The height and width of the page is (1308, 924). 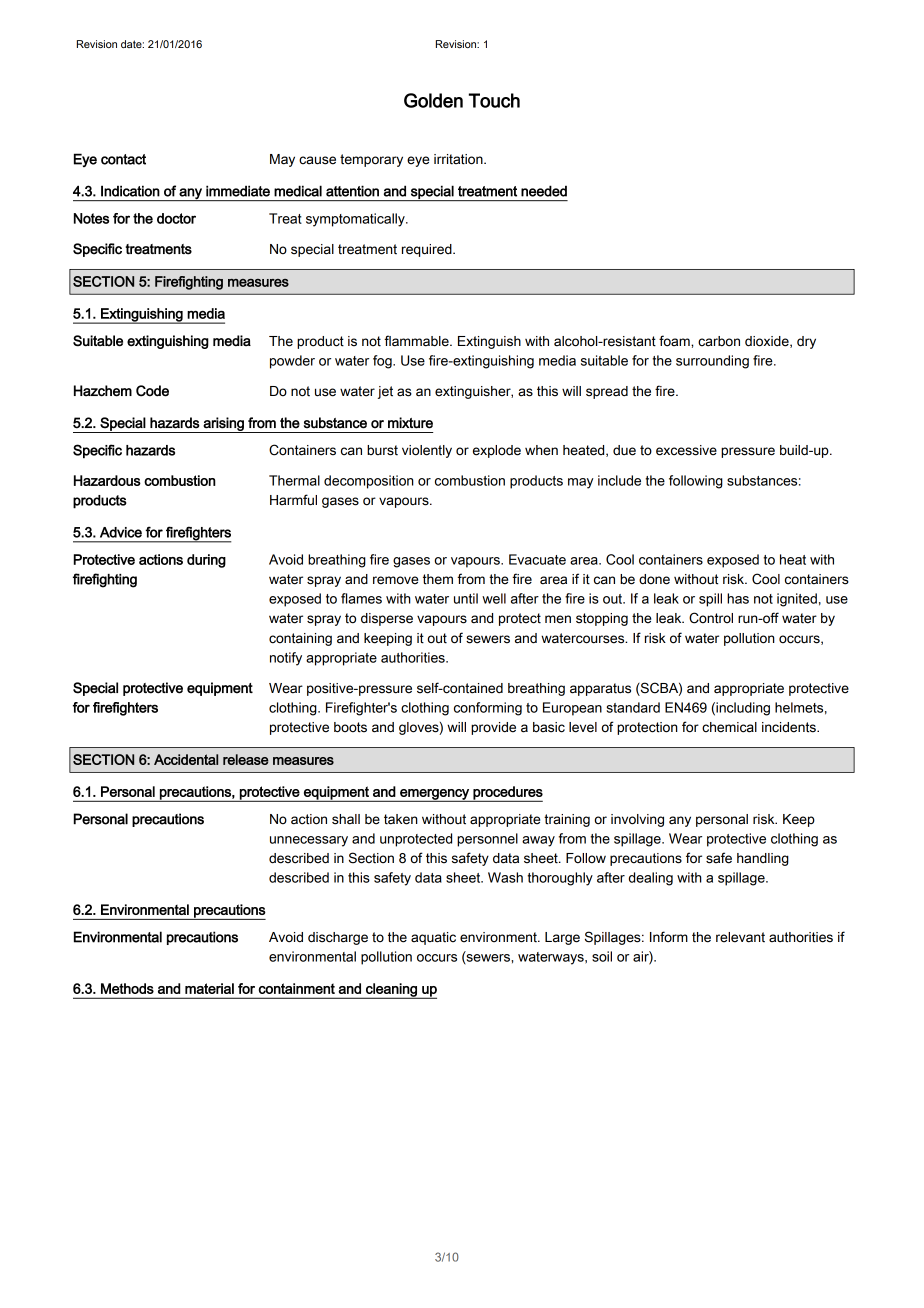 What do you see at coordinates (176, 218) in the page?
I see `doctor` at bounding box center [176, 218].
